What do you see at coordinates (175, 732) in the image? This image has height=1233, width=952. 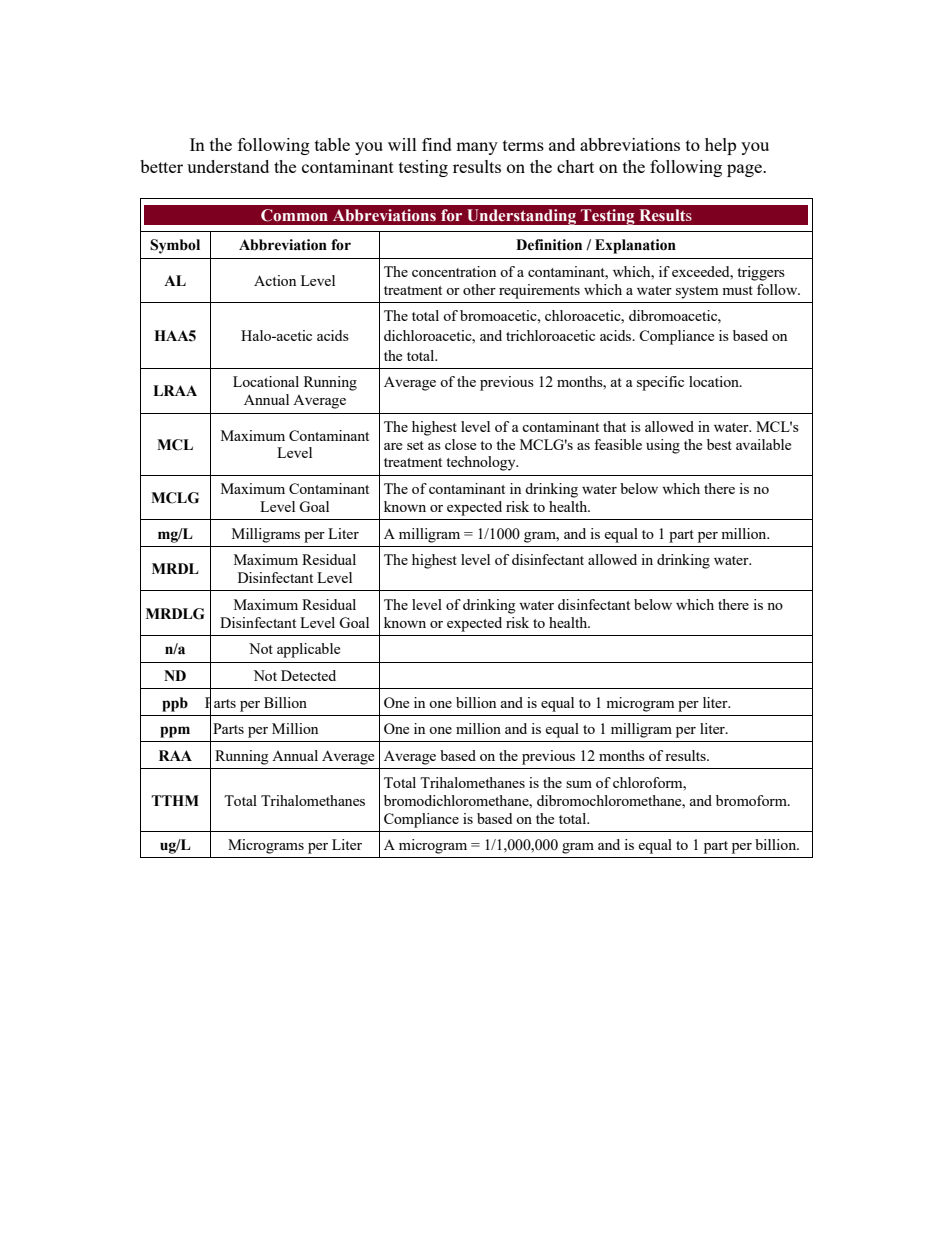 I see `ppm` at bounding box center [175, 732].
